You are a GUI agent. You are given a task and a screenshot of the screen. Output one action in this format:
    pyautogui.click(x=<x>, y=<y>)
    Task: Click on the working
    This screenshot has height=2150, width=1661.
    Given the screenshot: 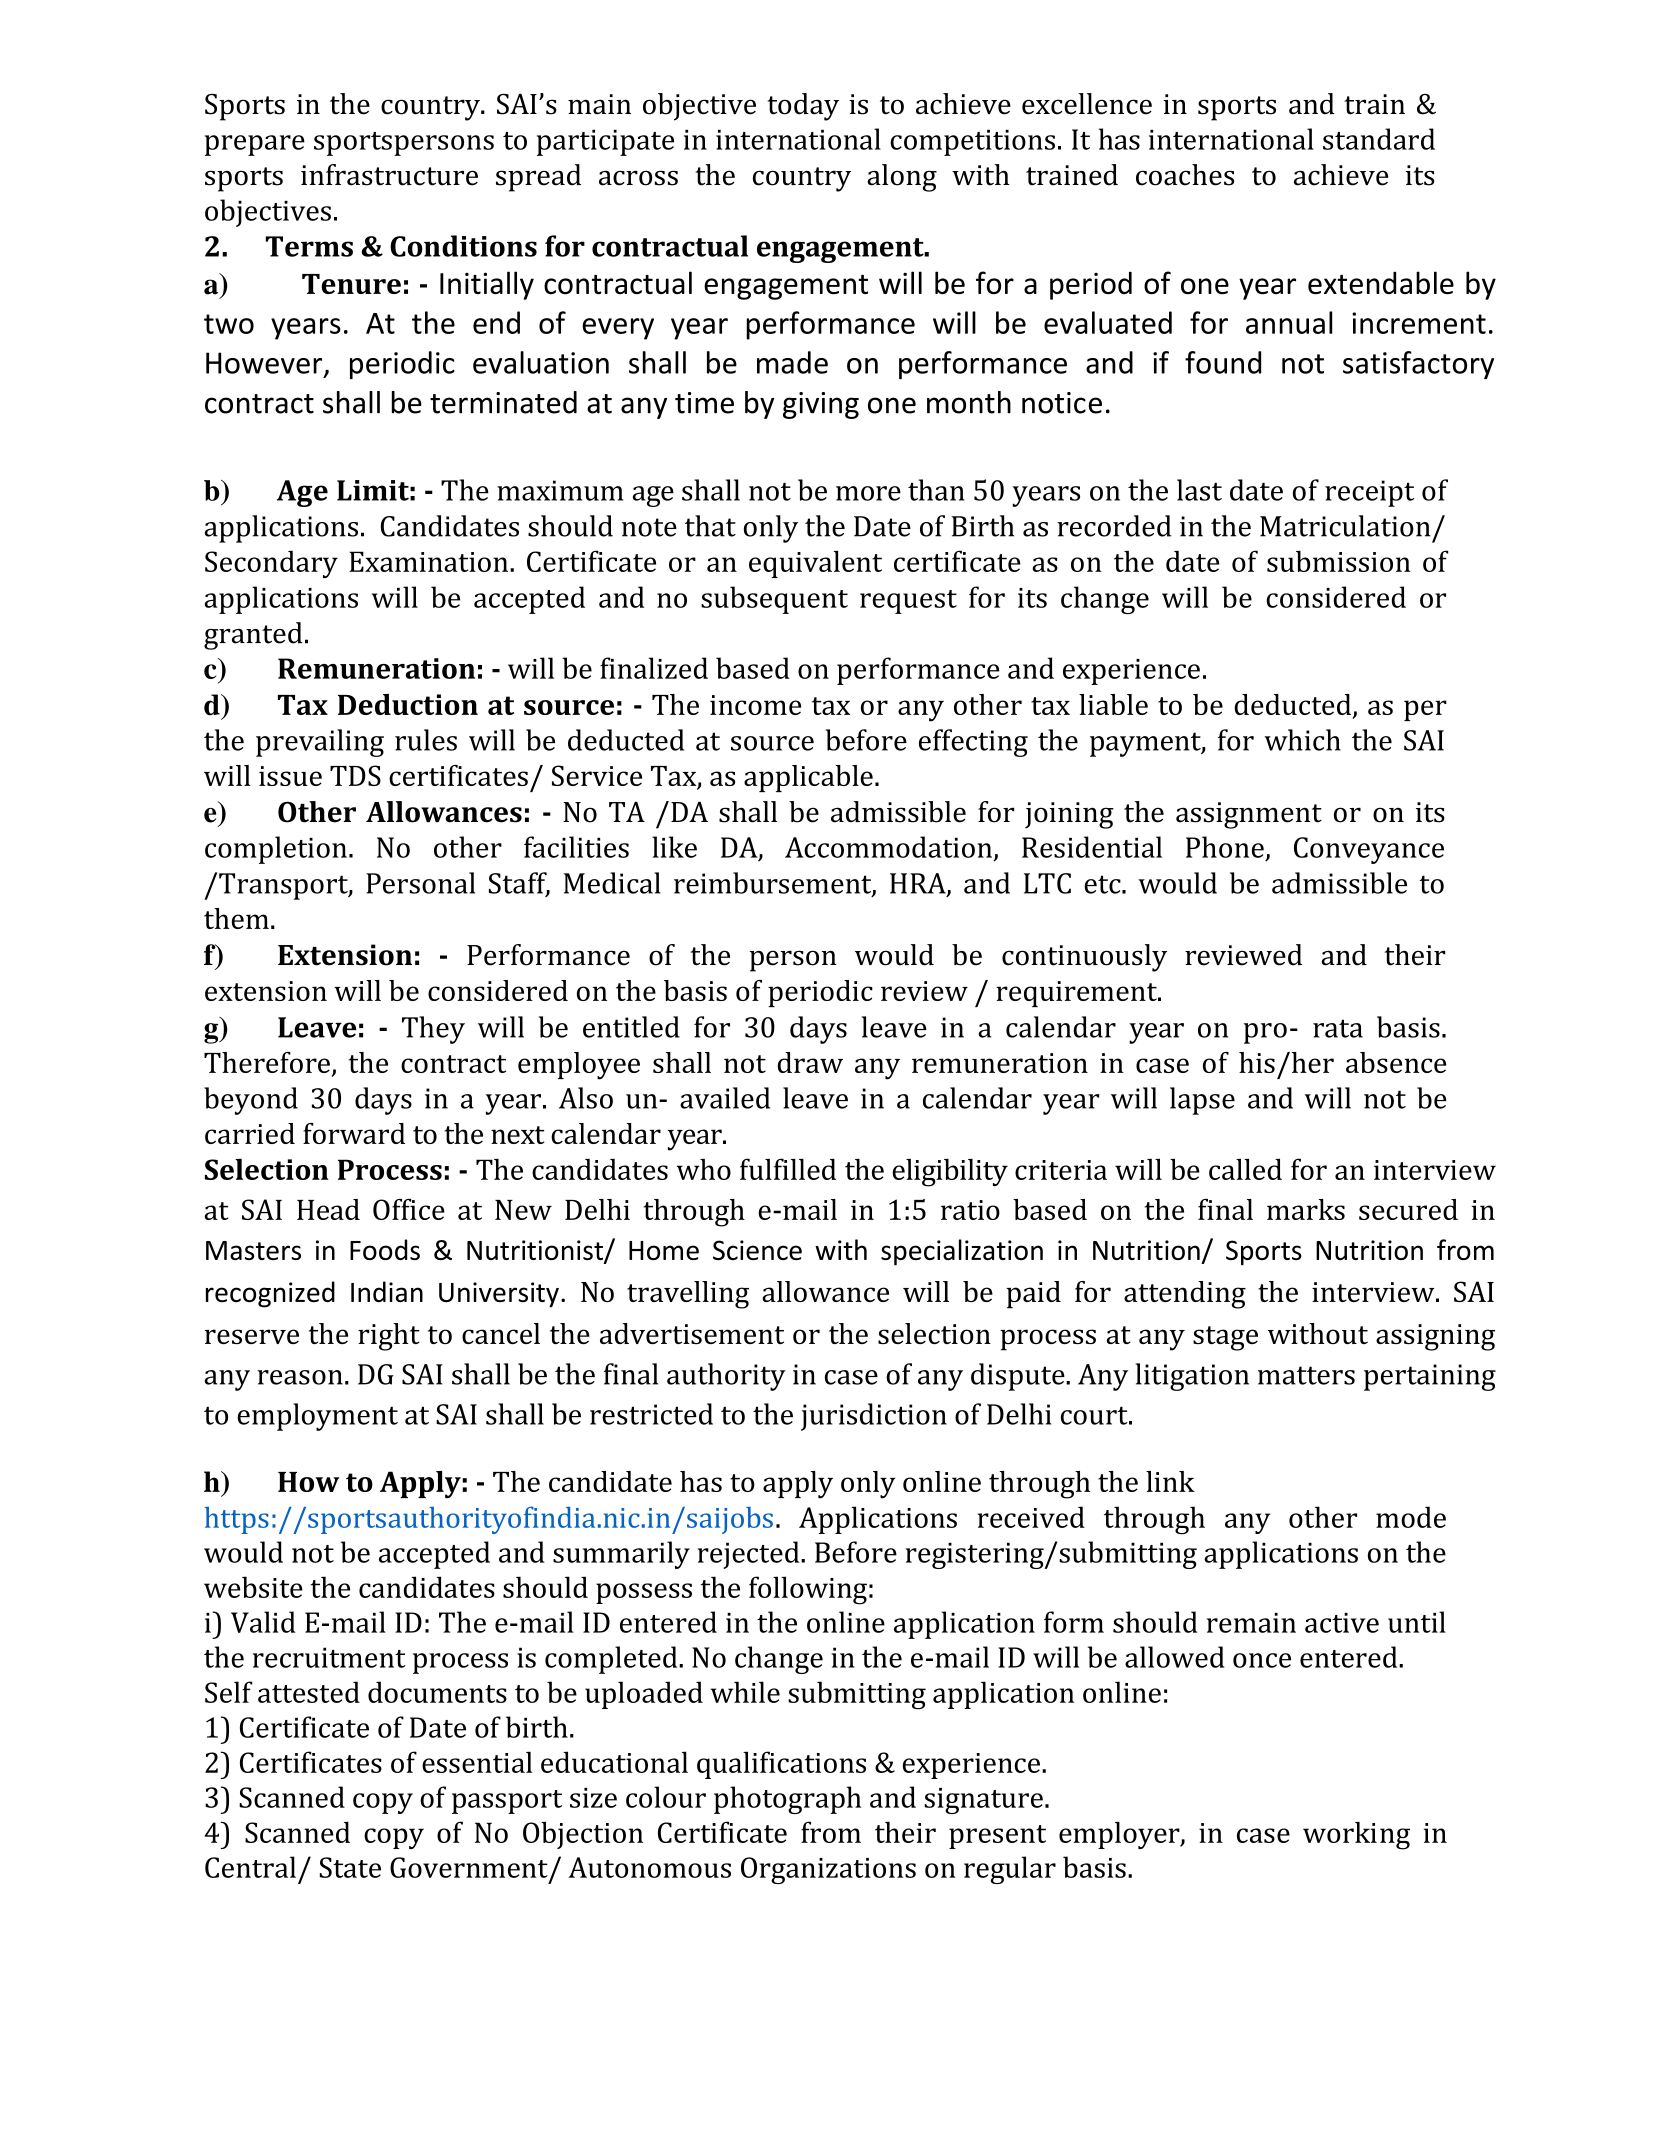 What is the action you would take?
    pyautogui.click(x=1356, y=1836)
